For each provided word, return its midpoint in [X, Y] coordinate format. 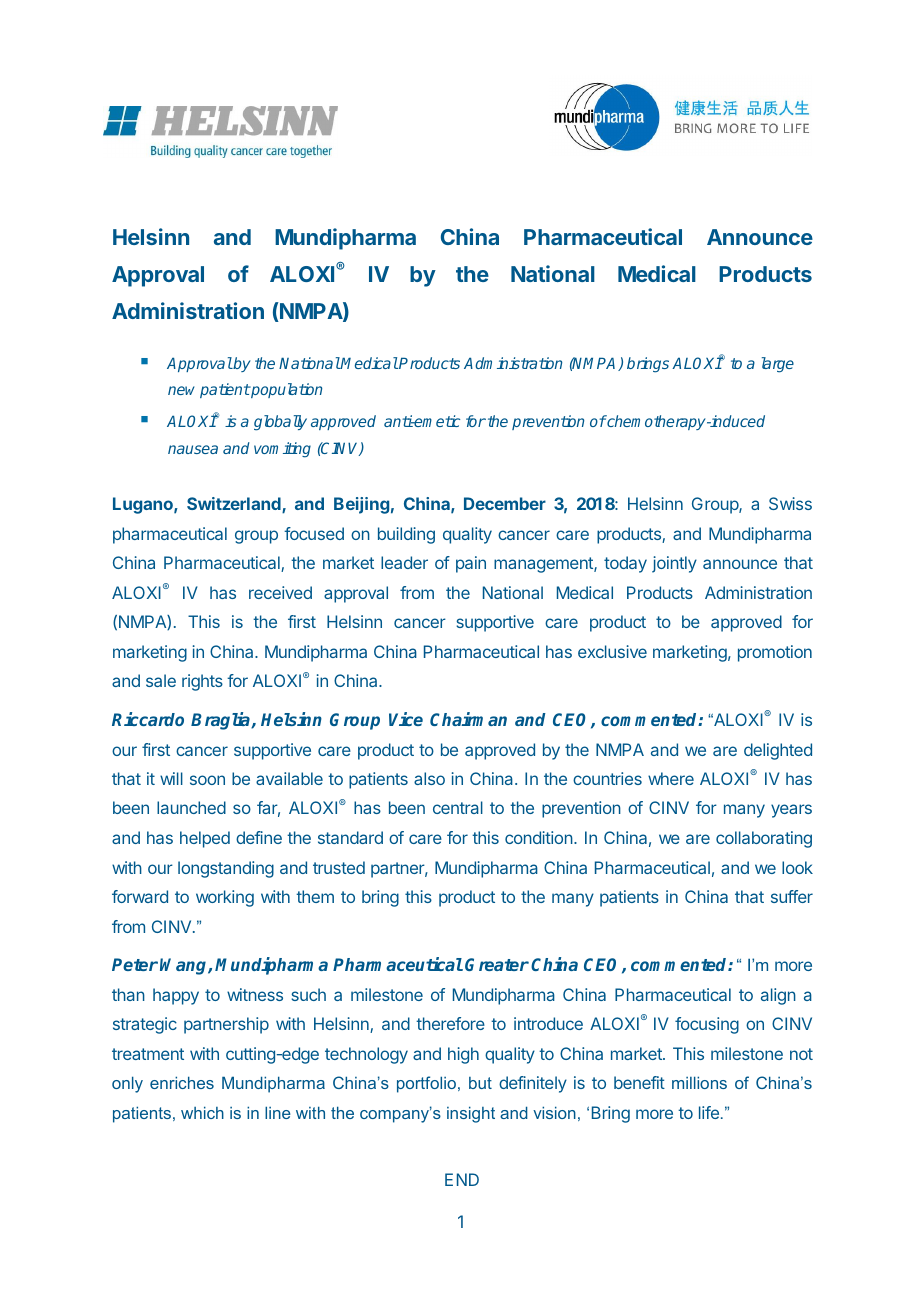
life [709, 1112]
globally [280, 423]
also [429, 778]
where [671, 778]
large [778, 365]
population [285, 390]
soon [207, 780]
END [462, 1179]
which [202, 1112]
